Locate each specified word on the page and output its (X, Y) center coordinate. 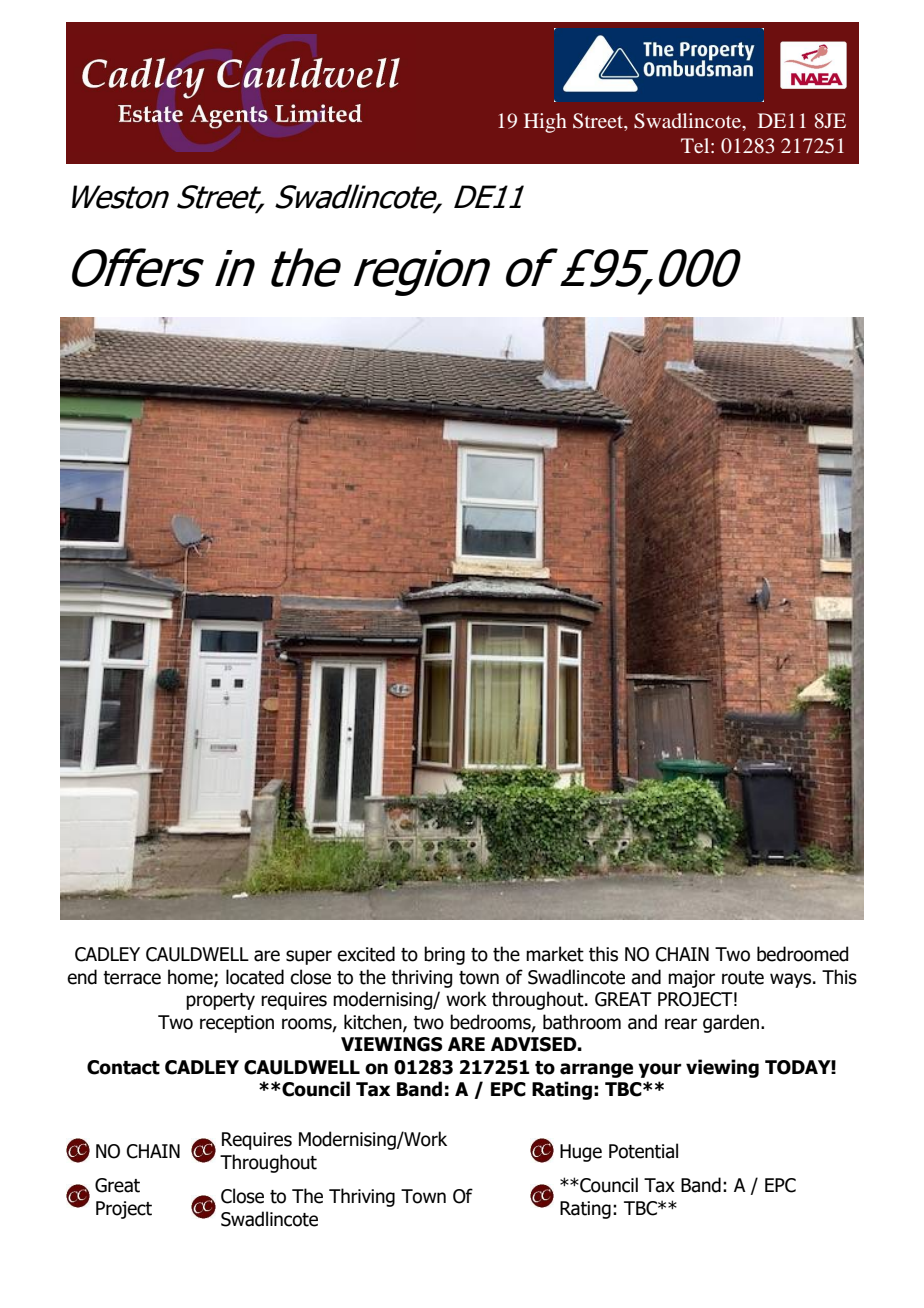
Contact (123, 1067)
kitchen (374, 1023)
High (545, 123)
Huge (581, 1153)
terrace (132, 978)
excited (366, 954)
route (743, 978)
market (555, 954)
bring (444, 955)
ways (790, 980)
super (309, 957)
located (255, 977)
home (191, 978)
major (691, 979)
